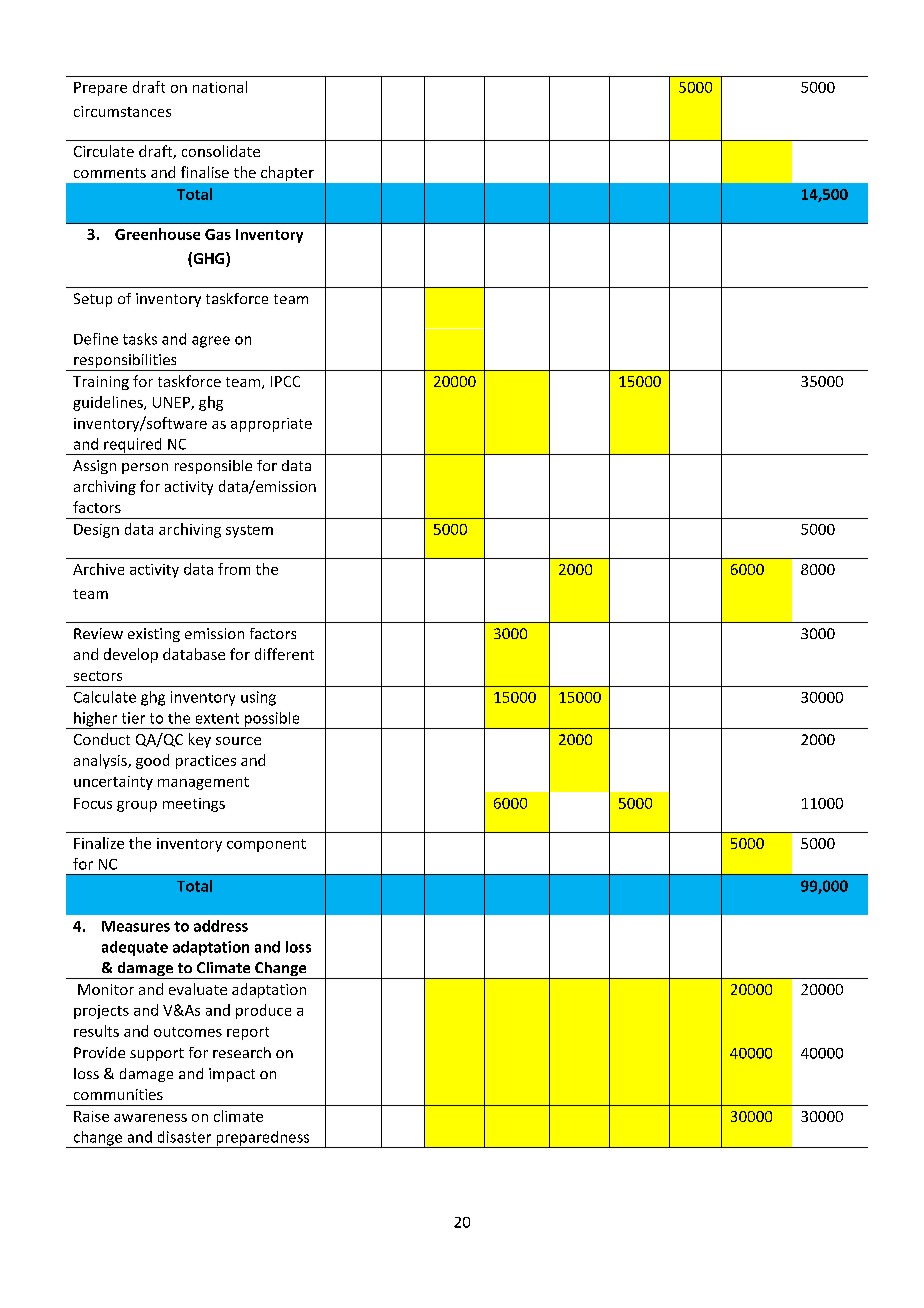 The image size is (924, 1308). Describe the element at coordinates (172, 403) in the screenshot. I see `UNEP` at that location.
